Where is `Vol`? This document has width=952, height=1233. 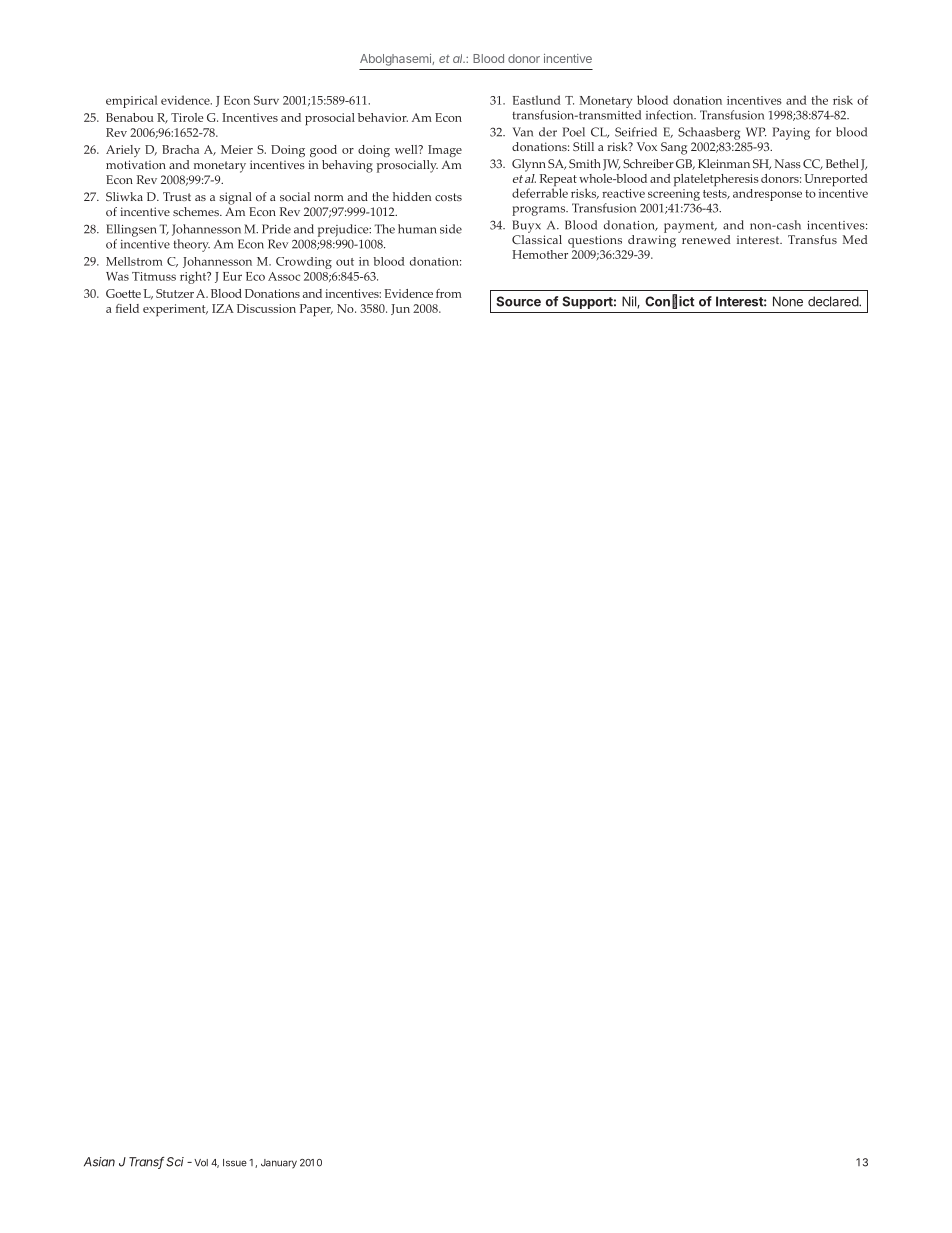 Vol is located at coordinates (201, 1163).
